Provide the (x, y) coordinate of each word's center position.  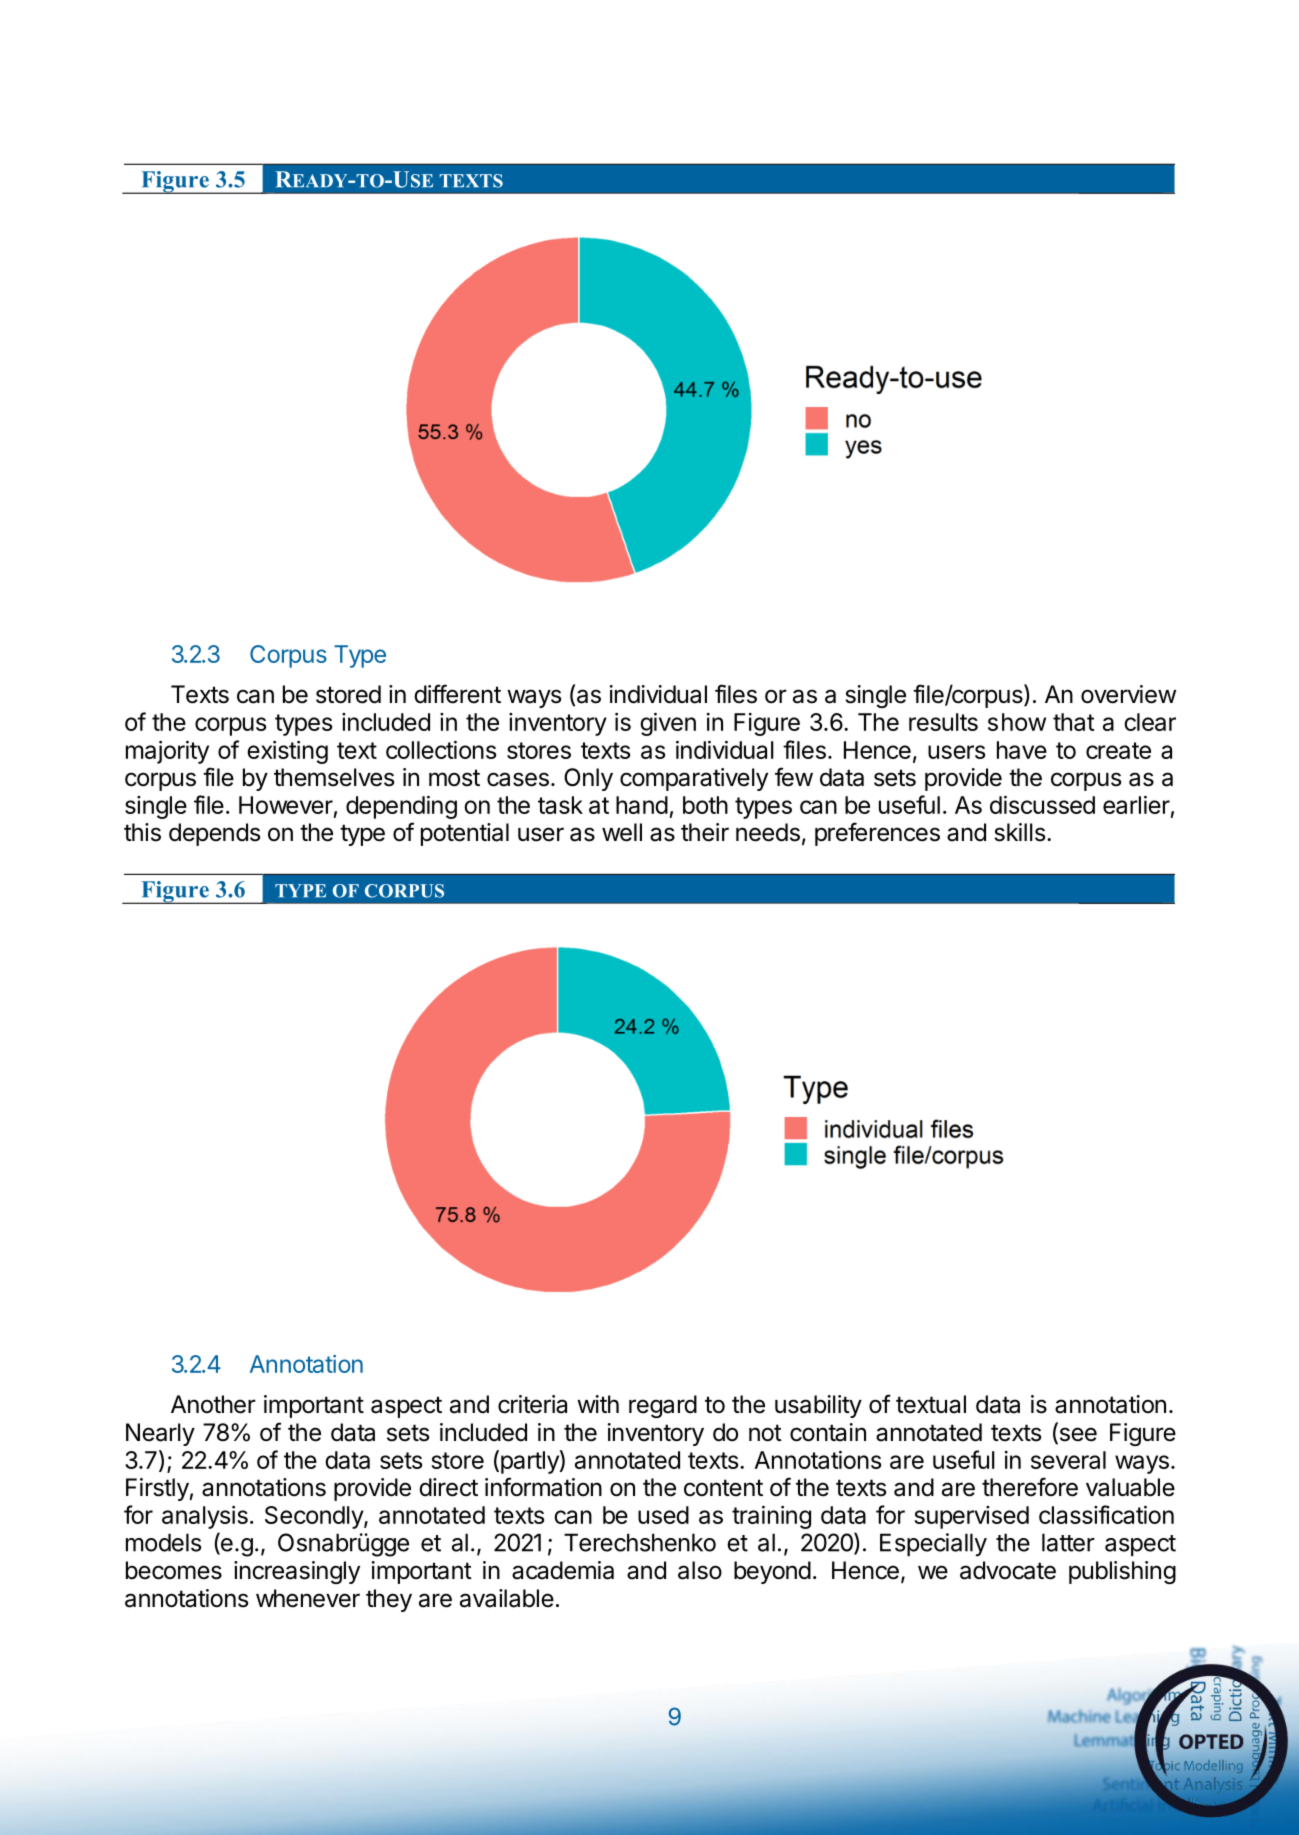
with (598, 1404)
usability (818, 1406)
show (1017, 722)
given (668, 724)
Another (213, 1404)
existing (287, 752)
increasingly (297, 1572)
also (700, 1570)
